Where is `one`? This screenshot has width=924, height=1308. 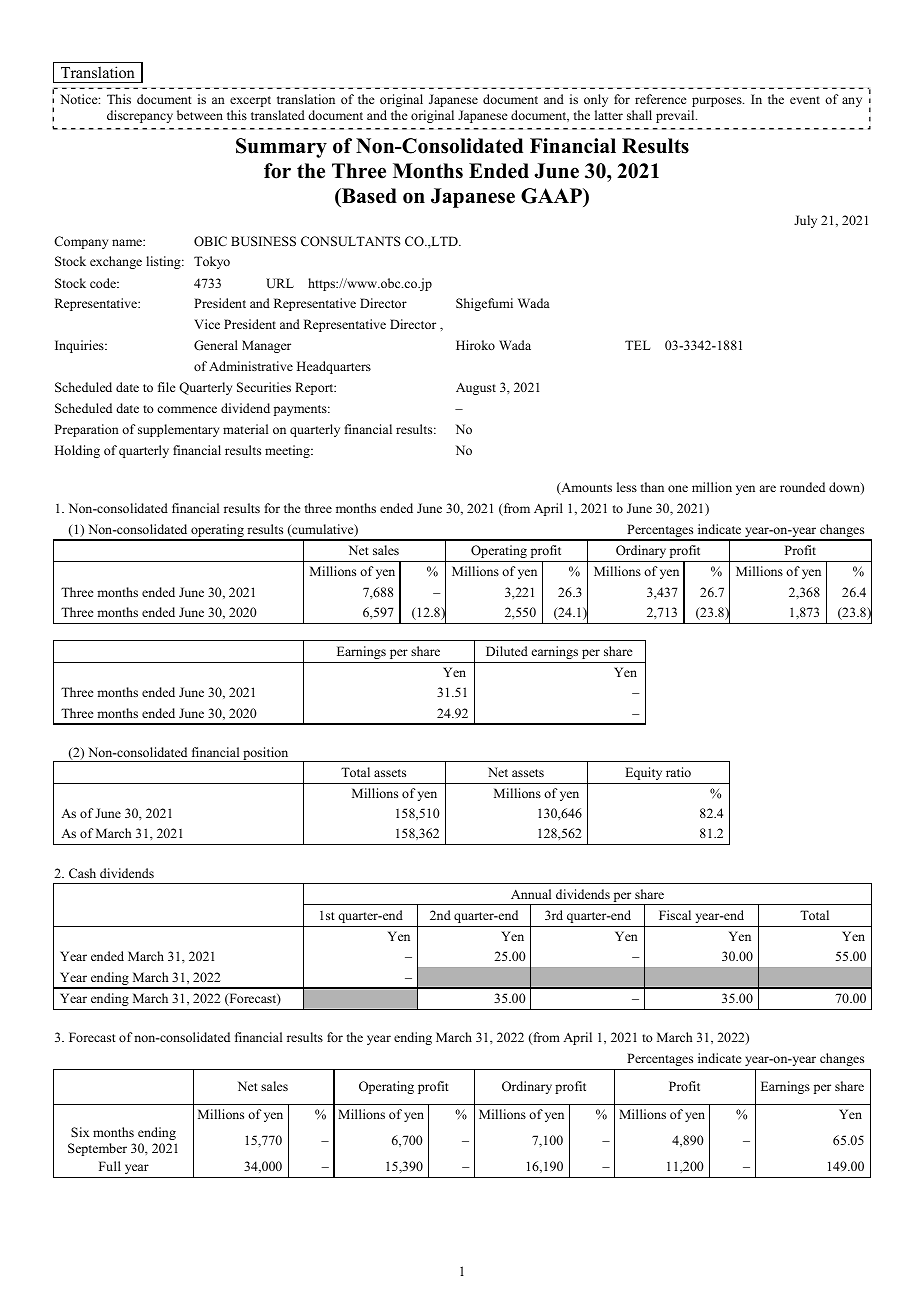
one is located at coordinates (678, 488).
